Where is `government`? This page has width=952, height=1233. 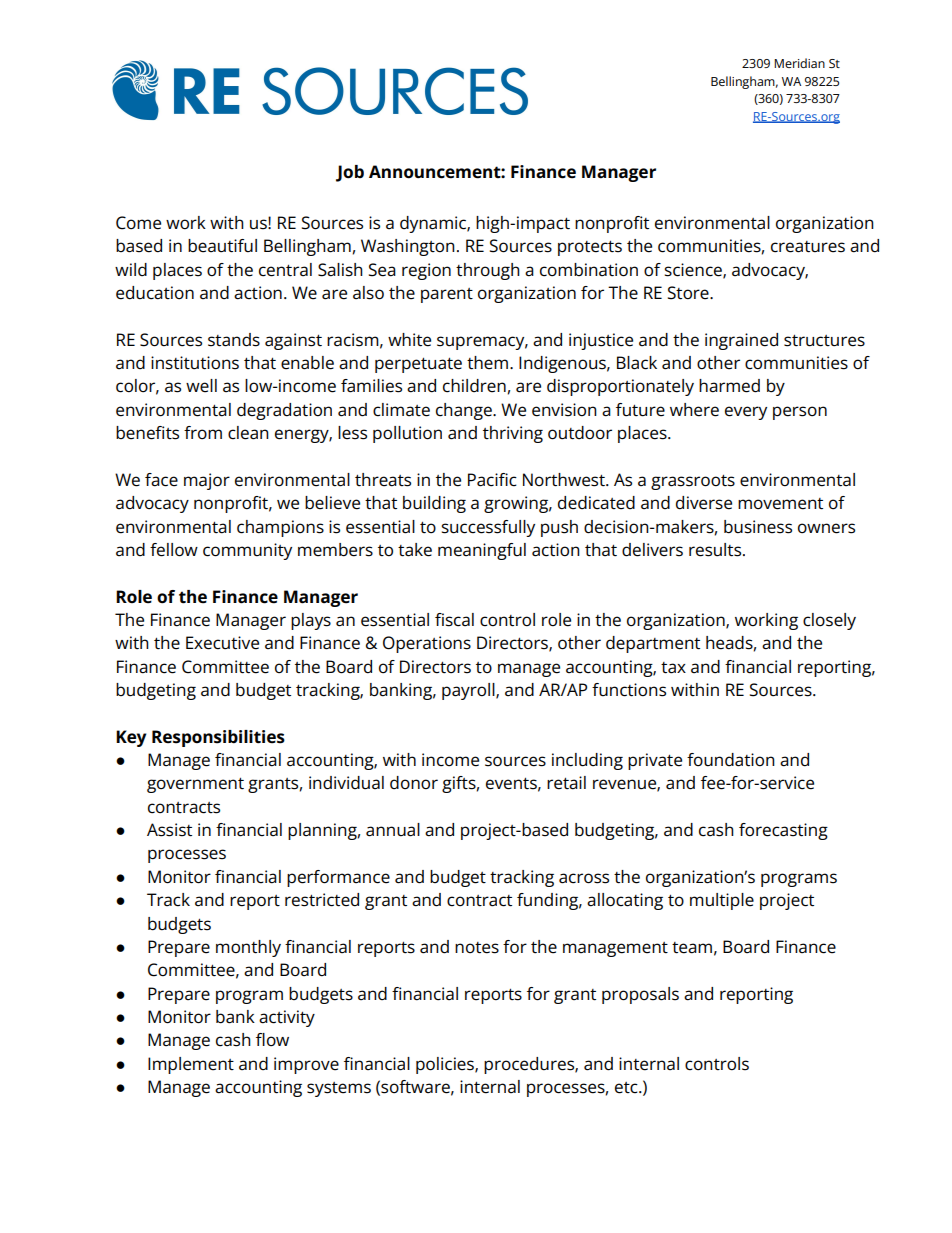 government is located at coordinates (195, 785).
